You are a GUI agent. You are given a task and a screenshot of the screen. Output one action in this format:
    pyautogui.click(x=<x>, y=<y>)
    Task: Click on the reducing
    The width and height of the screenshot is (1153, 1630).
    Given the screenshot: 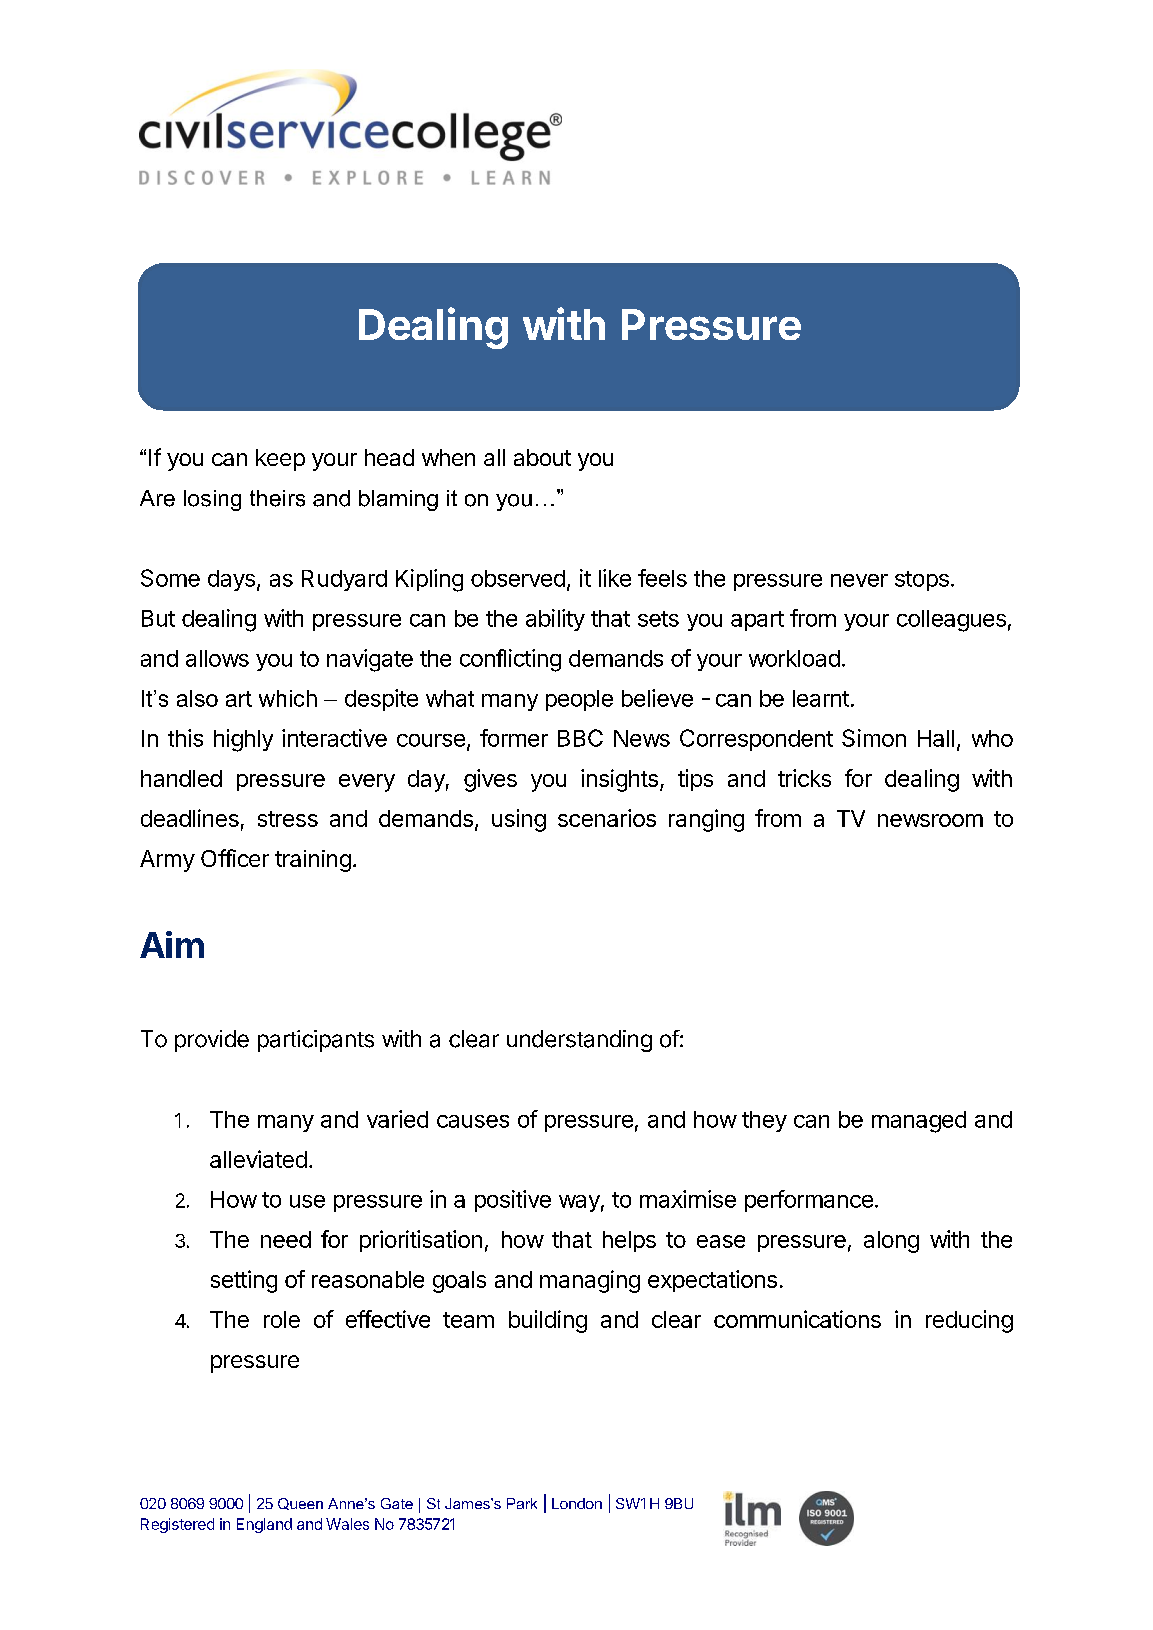 What is the action you would take?
    pyautogui.click(x=969, y=1321)
